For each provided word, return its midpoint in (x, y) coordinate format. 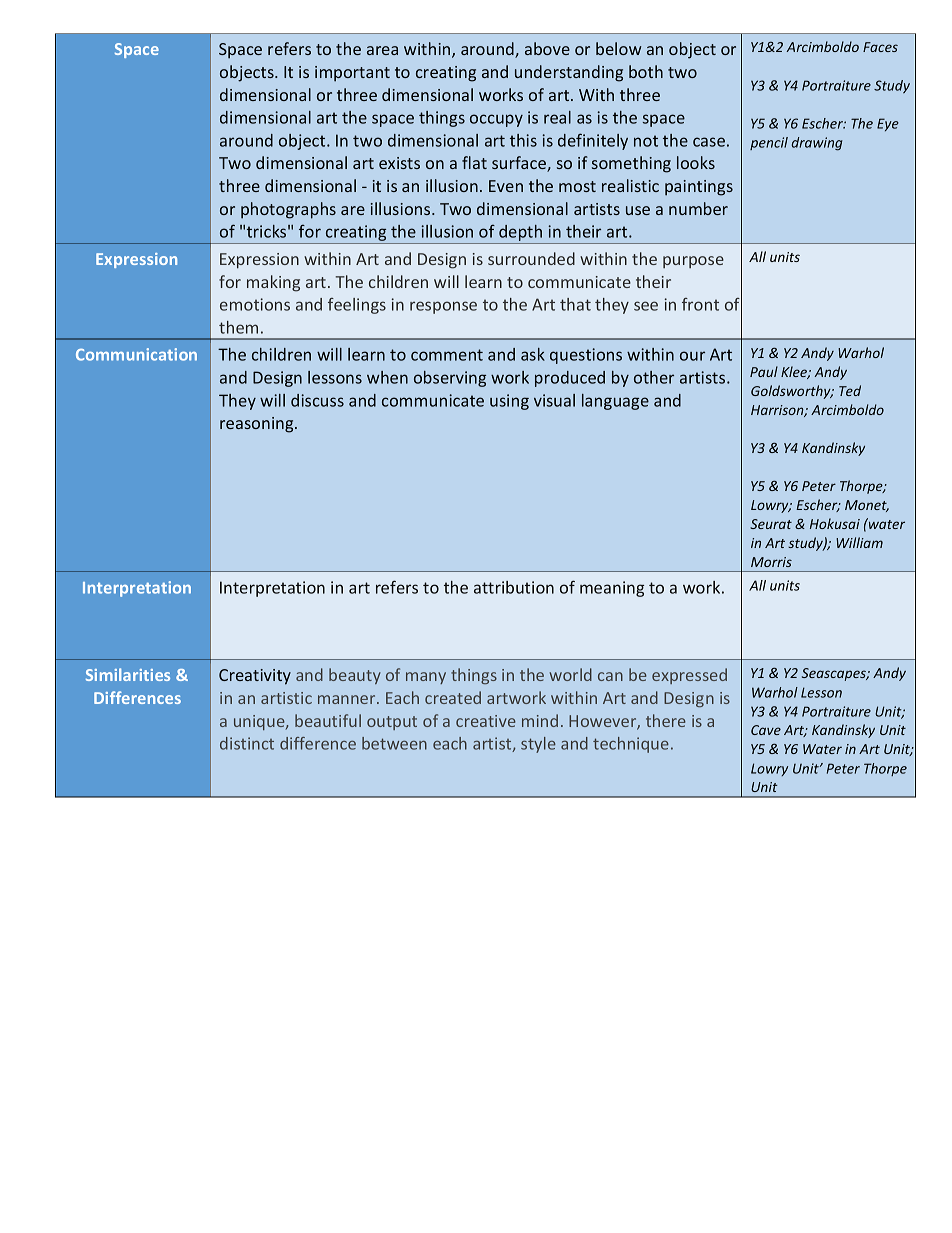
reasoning (258, 425)
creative (486, 721)
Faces (880, 47)
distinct (247, 743)
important (352, 74)
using (509, 402)
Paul (764, 371)
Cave (766, 730)
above (547, 48)
